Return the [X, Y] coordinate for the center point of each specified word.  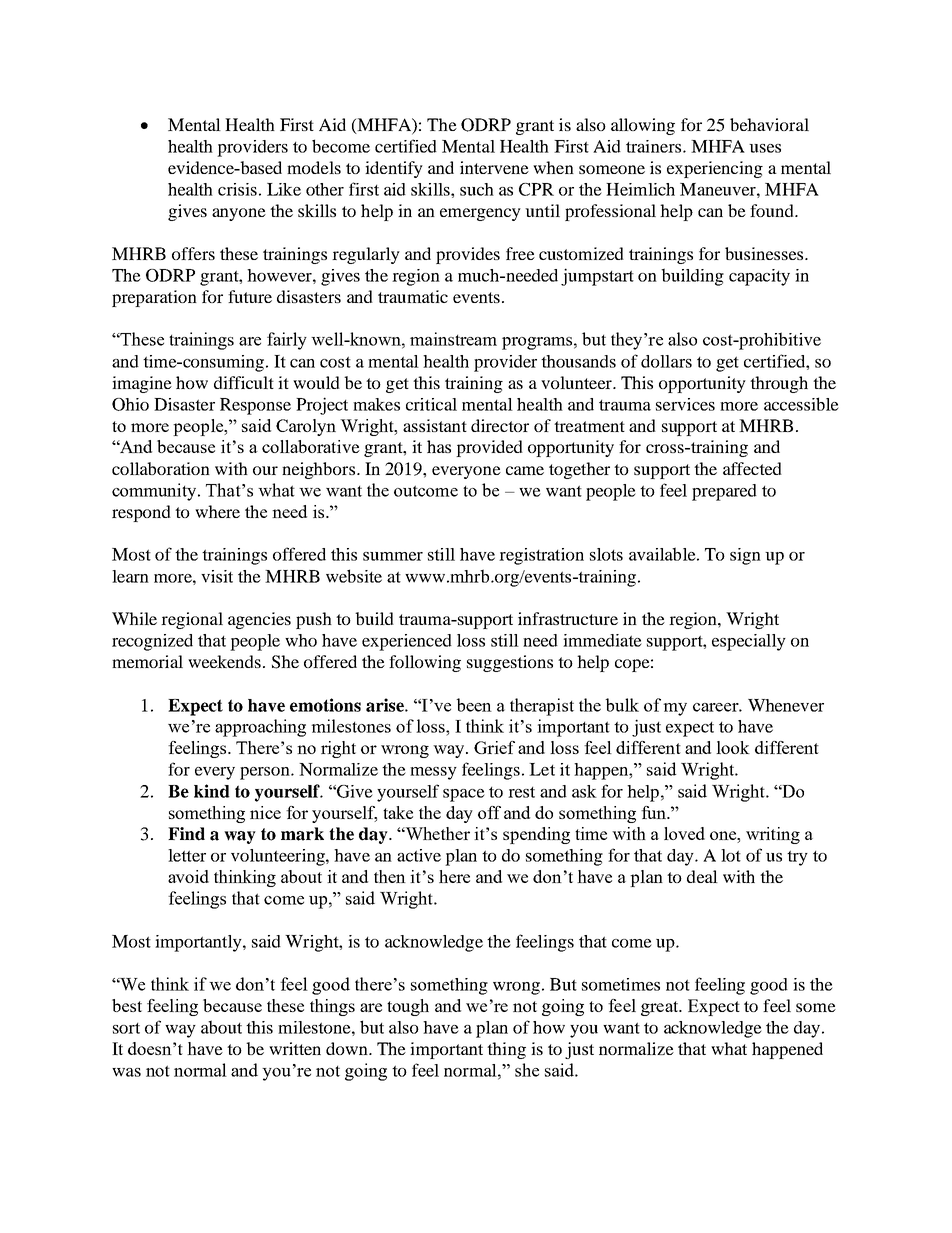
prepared [724, 492]
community [155, 492]
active [419, 855]
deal [702, 876]
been [474, 705]
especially [749, 642]
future [250, 296]
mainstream [453, 339]
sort [126, 1028]
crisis [237, 189]
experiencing [715, 169]
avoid [188, 876]
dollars [666, 361]
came [525, 470]
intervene [494, 167]
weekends [224, 661]
